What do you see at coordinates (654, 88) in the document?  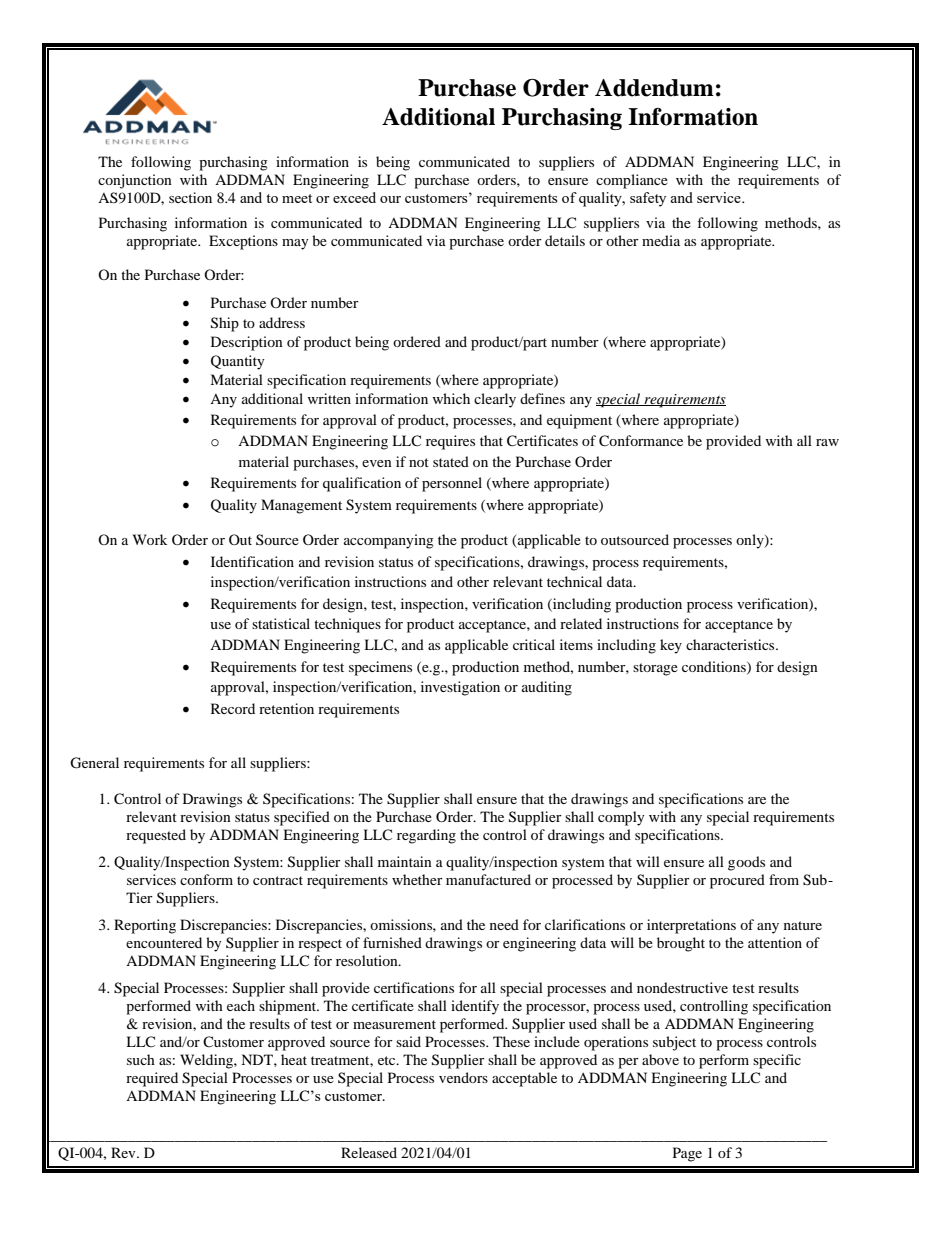 I see `Addendum` at bounding box center [654, 88].
